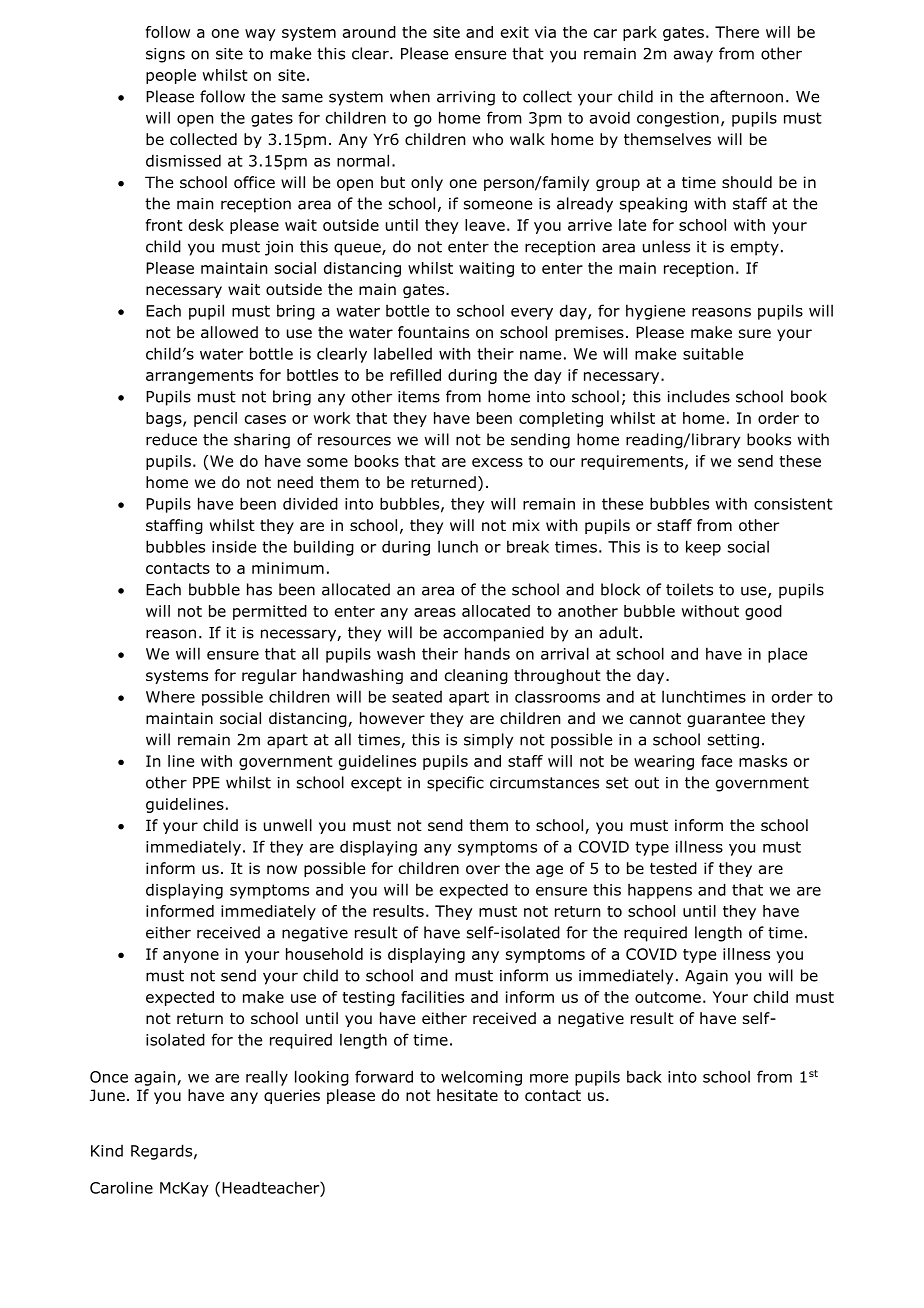 Image resolution: width=924 pixels, height=1308 pixels. I want to click on has, so click(259, 589).
